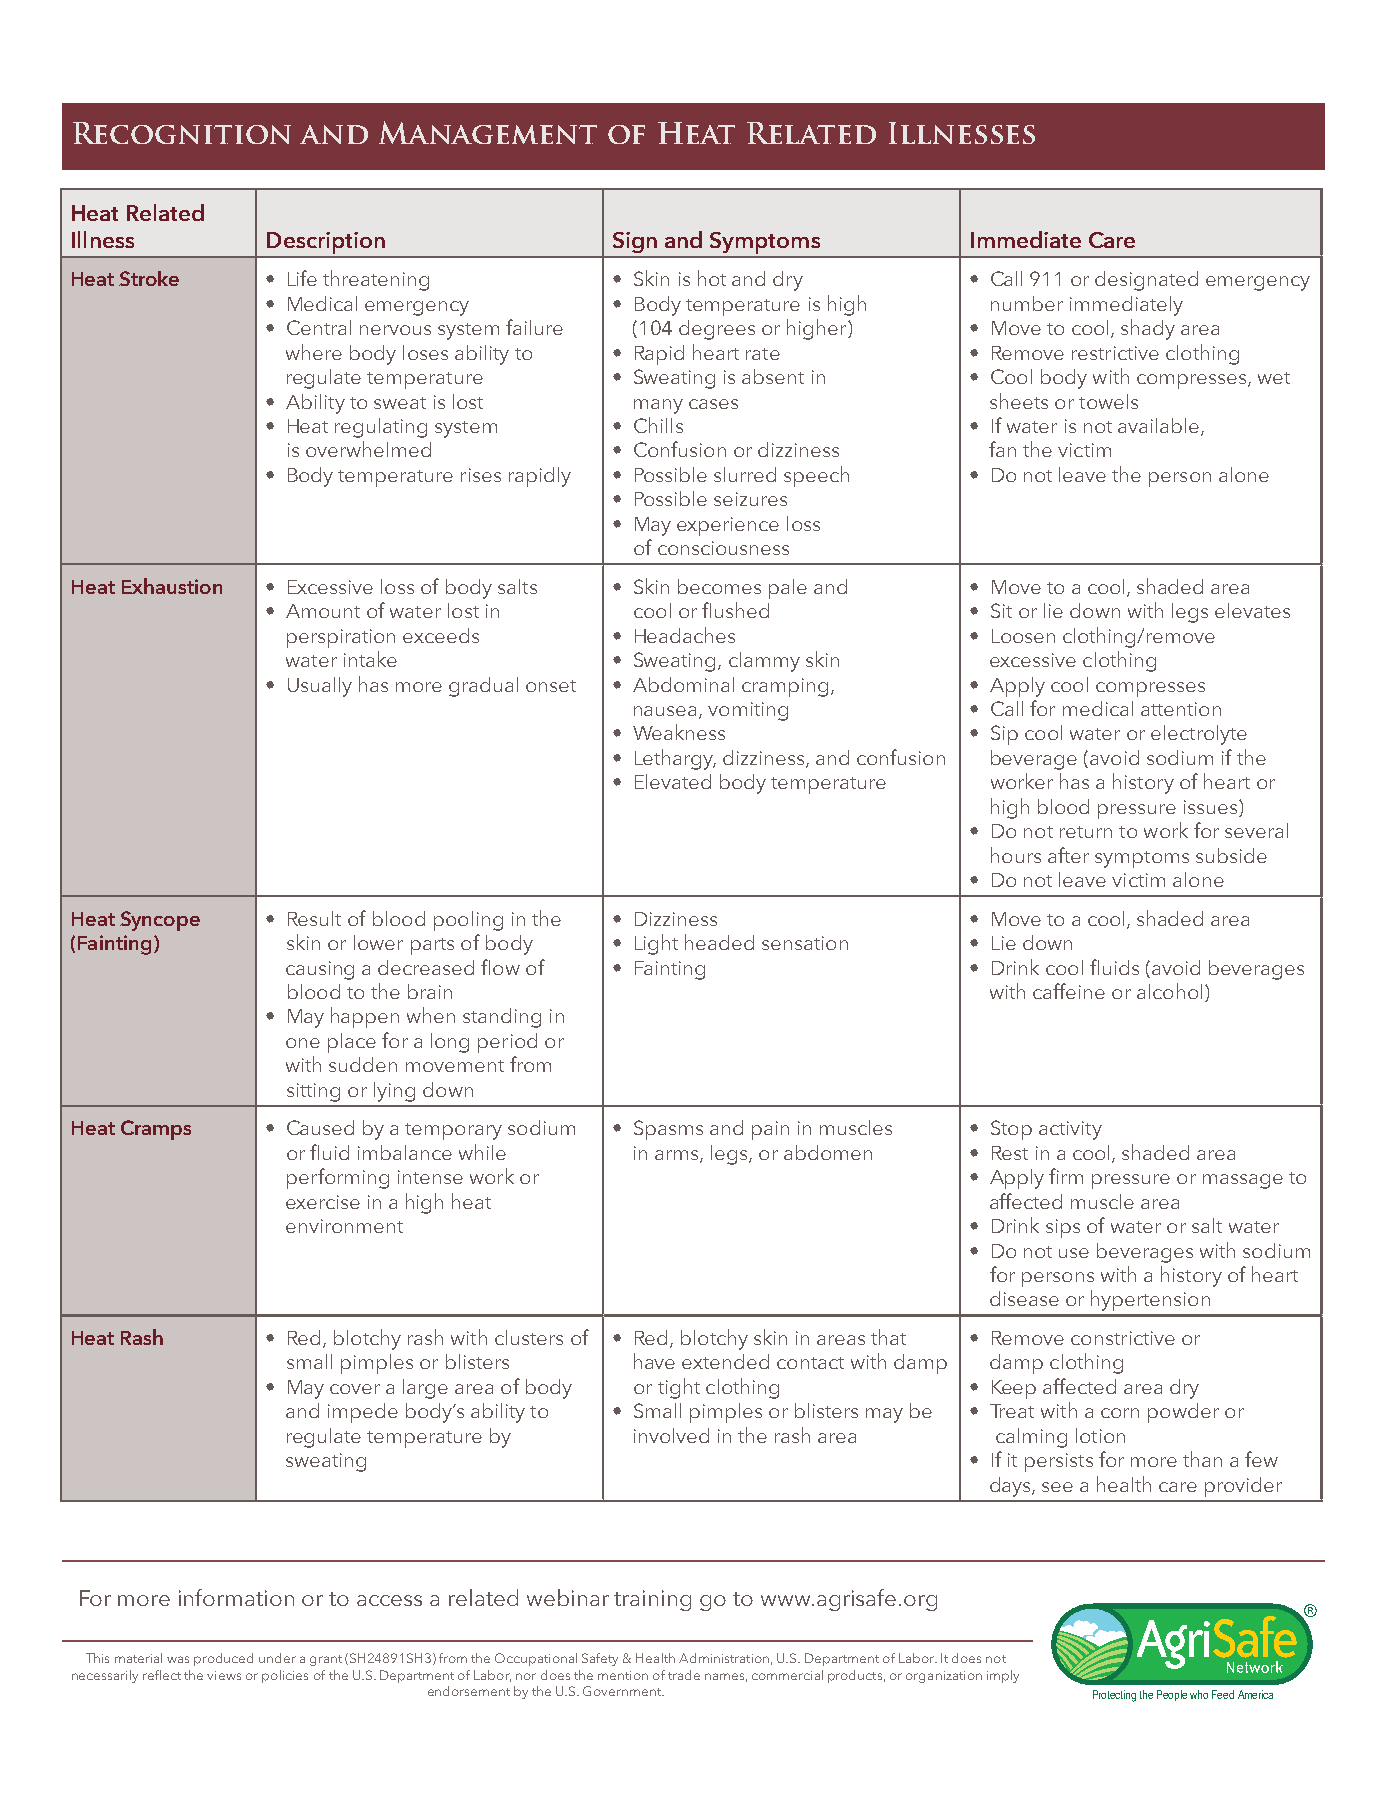 This page has width=1385, height=1793. Describe the element at coordinates (723, 548) in the page. I see `consciousness` at that location.
